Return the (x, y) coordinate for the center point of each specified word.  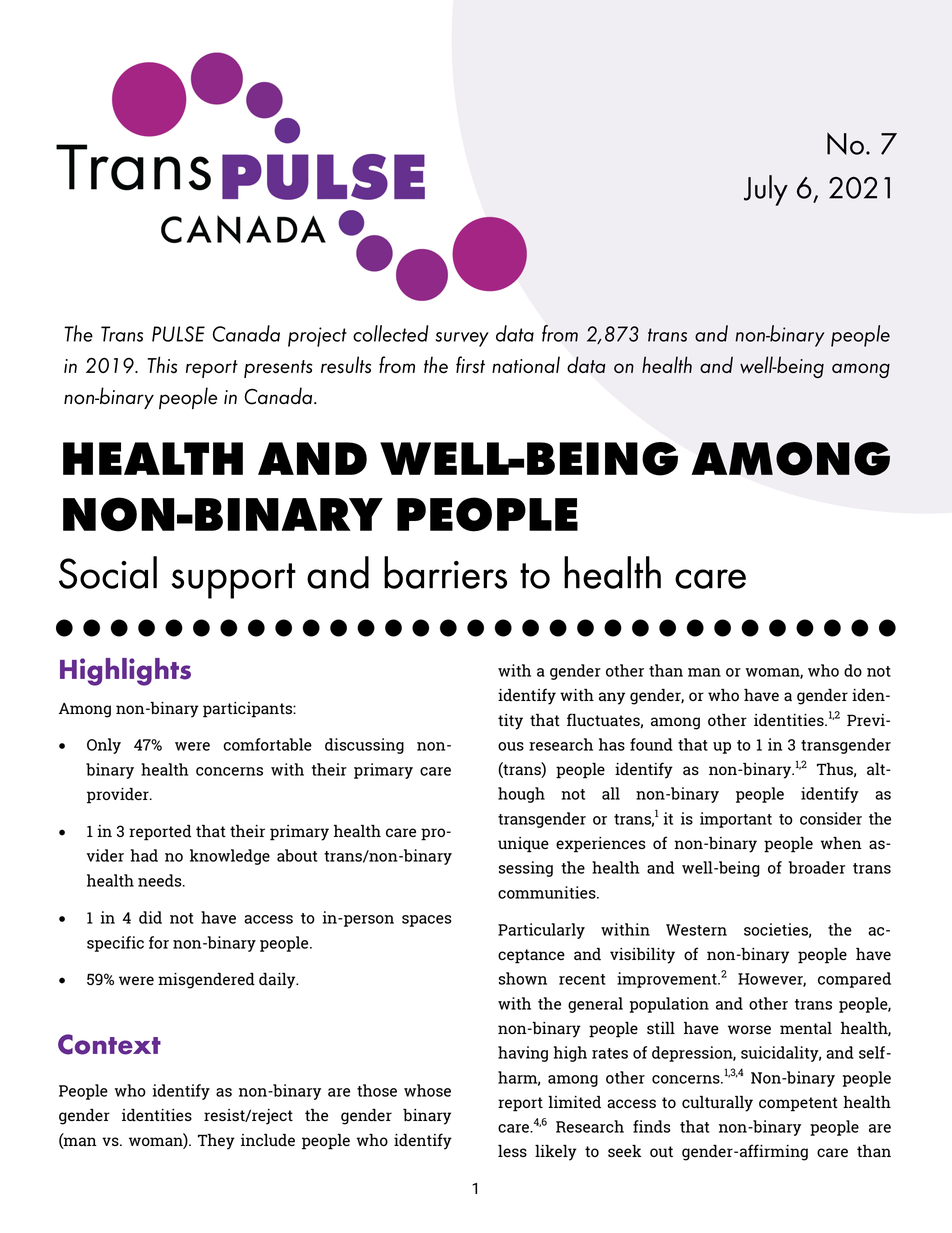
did (150, 917)
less (512, 1151)
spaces (427, 921)
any (612, 698)
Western (696, 930)
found (651, 744)
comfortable (267, 744)
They (216, 1142)
